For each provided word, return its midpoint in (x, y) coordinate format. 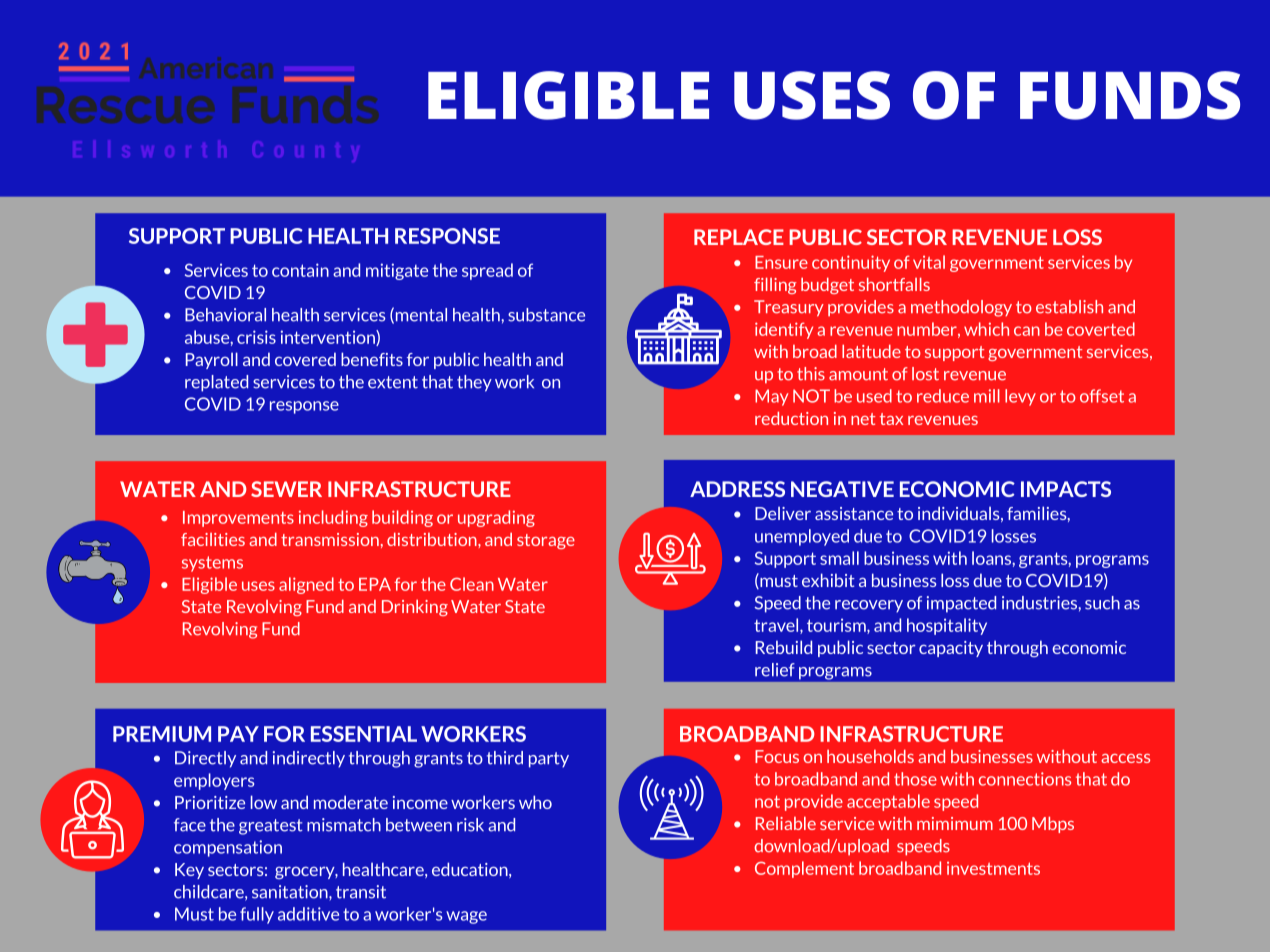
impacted (961, 604)
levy (1020, 397)
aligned (306, 585)
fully (257, 915)
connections (1025, 779)
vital (929, 262)
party (549, 760)
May (771, 397)
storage (546, 541)
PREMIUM (162, 734)
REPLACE (739, 237)
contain (300, 270)
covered (305, 359)
